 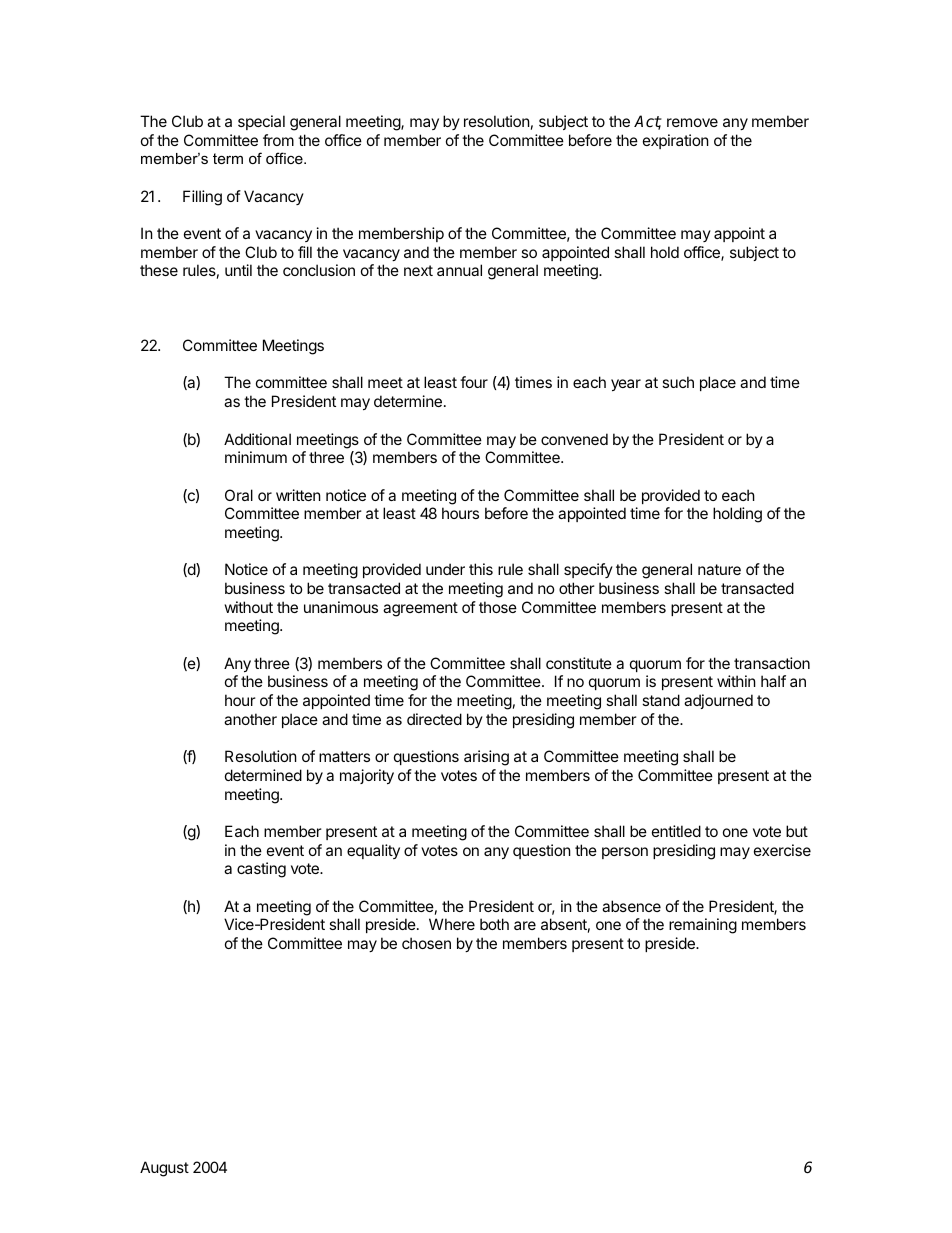 What do you see at coordinates (678, 382) in the screenshot?
I see `such` at bounding box center [678, 382].
